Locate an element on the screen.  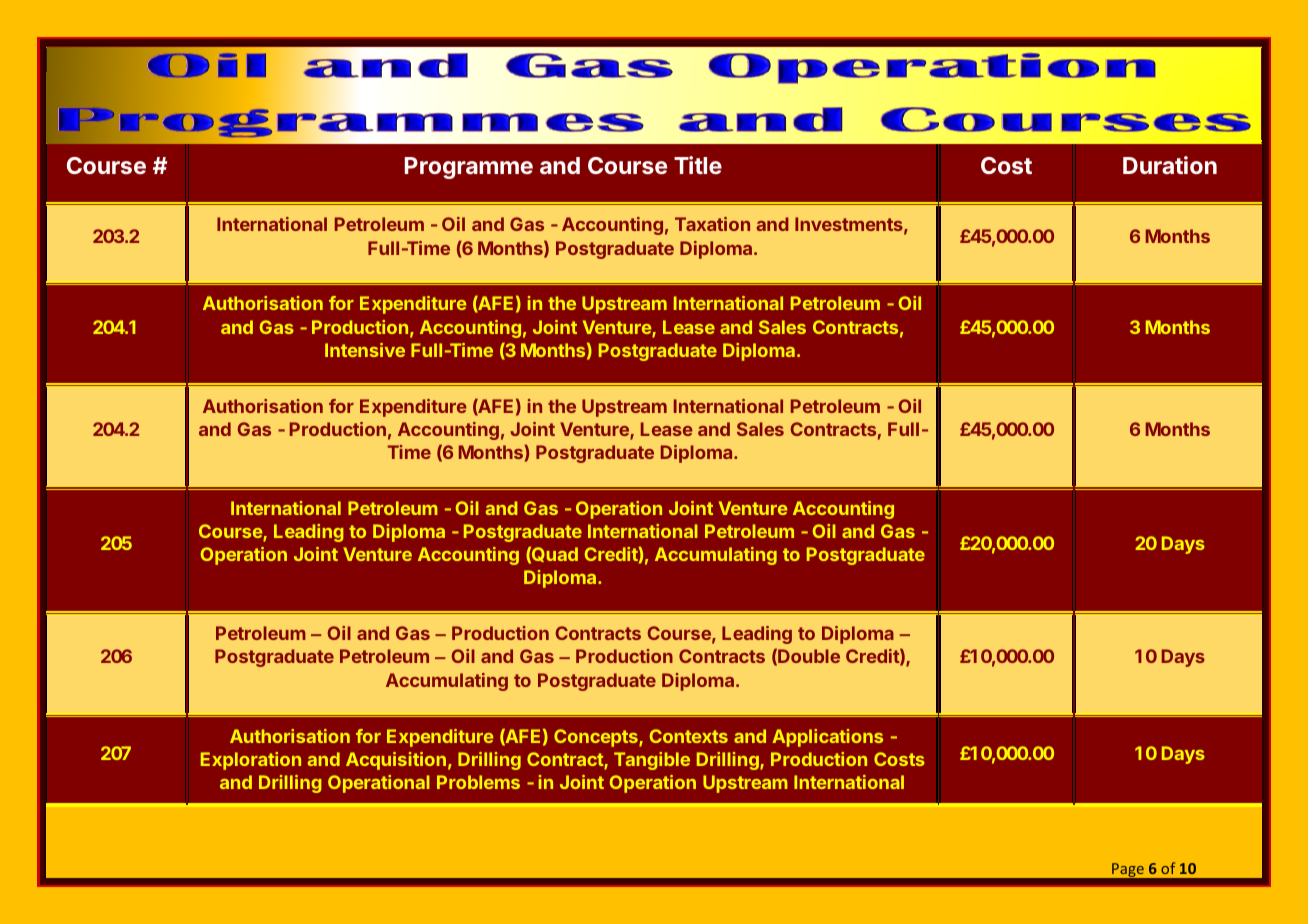
Tangible is located at coordinates (652, 761).
